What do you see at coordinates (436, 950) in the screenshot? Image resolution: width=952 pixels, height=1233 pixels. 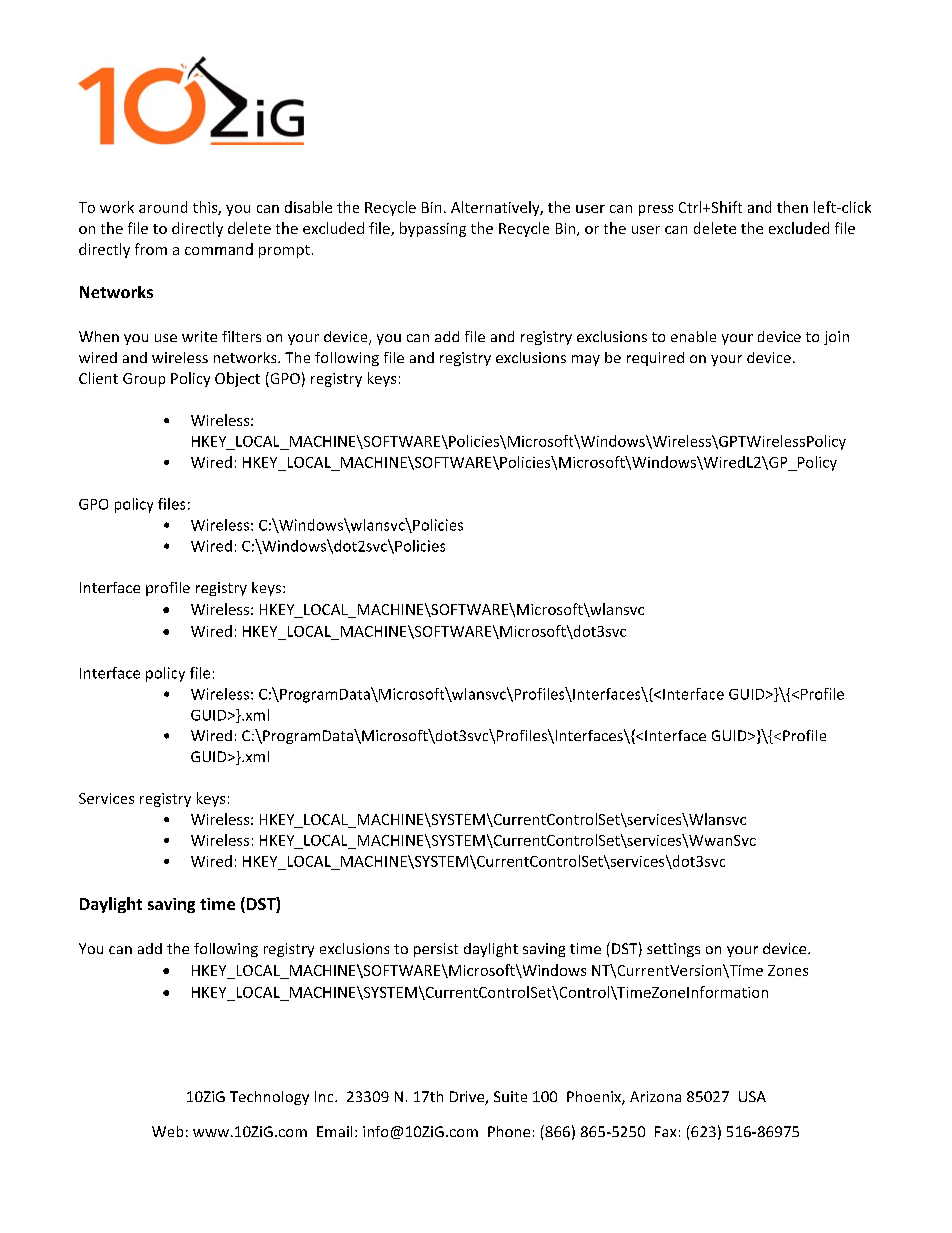 I see `persist` at bounding box center [436, 950].
